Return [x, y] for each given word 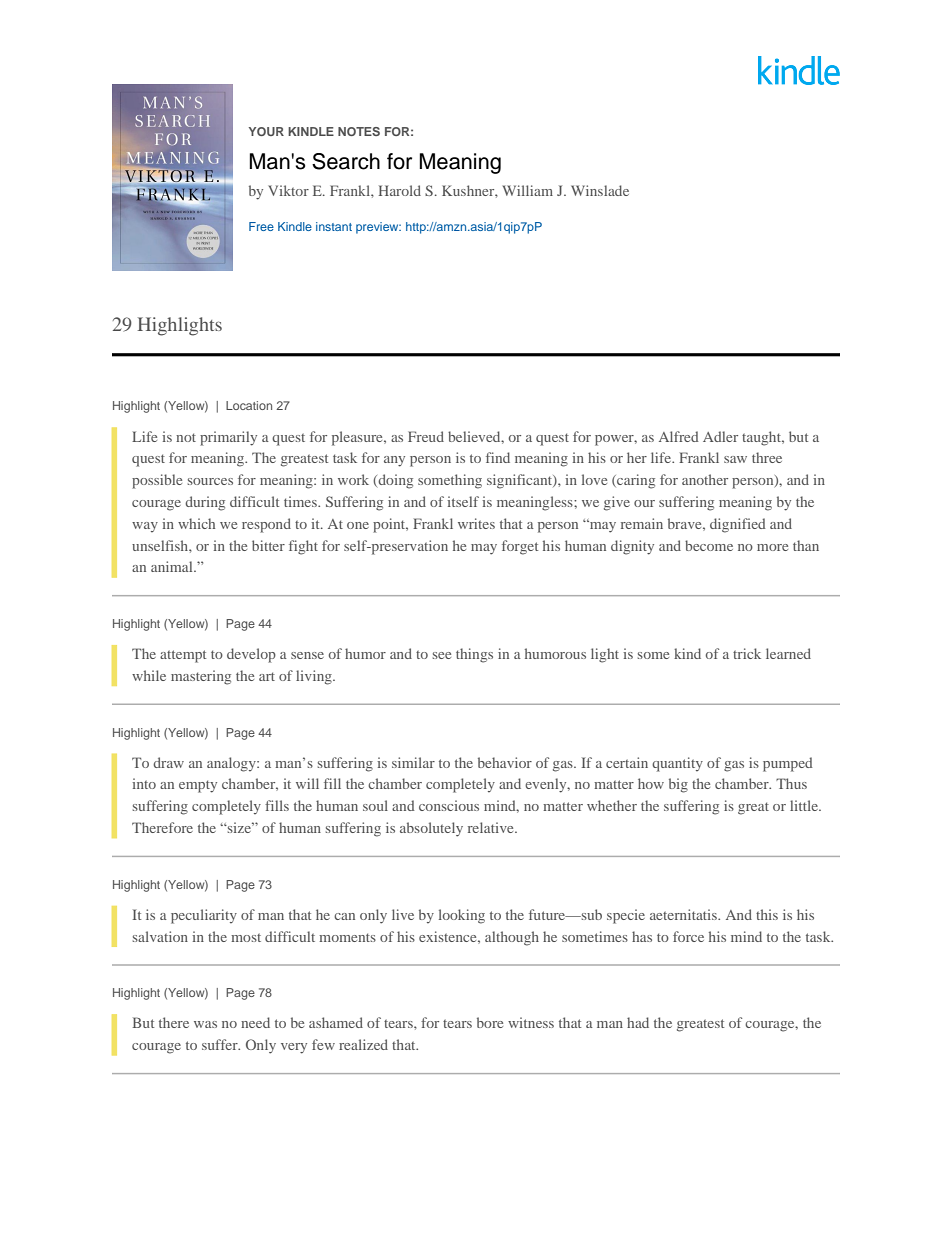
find [498, 457]
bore [490, 1022]
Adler [720, 436]
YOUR [266, 131]
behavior [505, 762]
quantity [677, 764]
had [638, 1022]
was [205, 1024]
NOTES [359, 131]
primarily [228, 438]
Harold [400, 190]
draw [168, 762]
